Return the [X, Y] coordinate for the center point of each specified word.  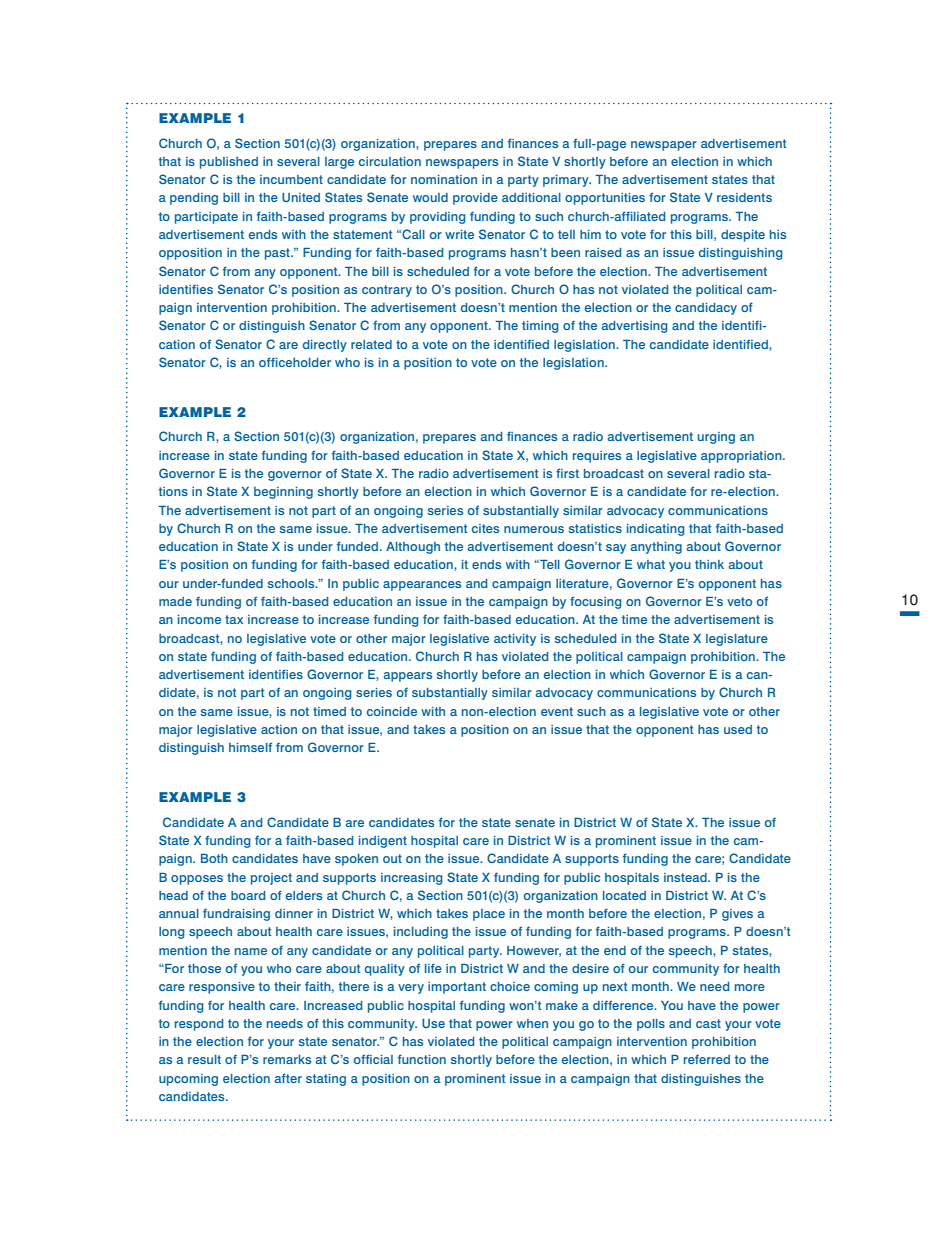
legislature [737, 640]
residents [744, 197]
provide [475, 199]
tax [234, 619]
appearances [422, 586]
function [422, 1059]
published [229, 163]
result [204, 1059]
